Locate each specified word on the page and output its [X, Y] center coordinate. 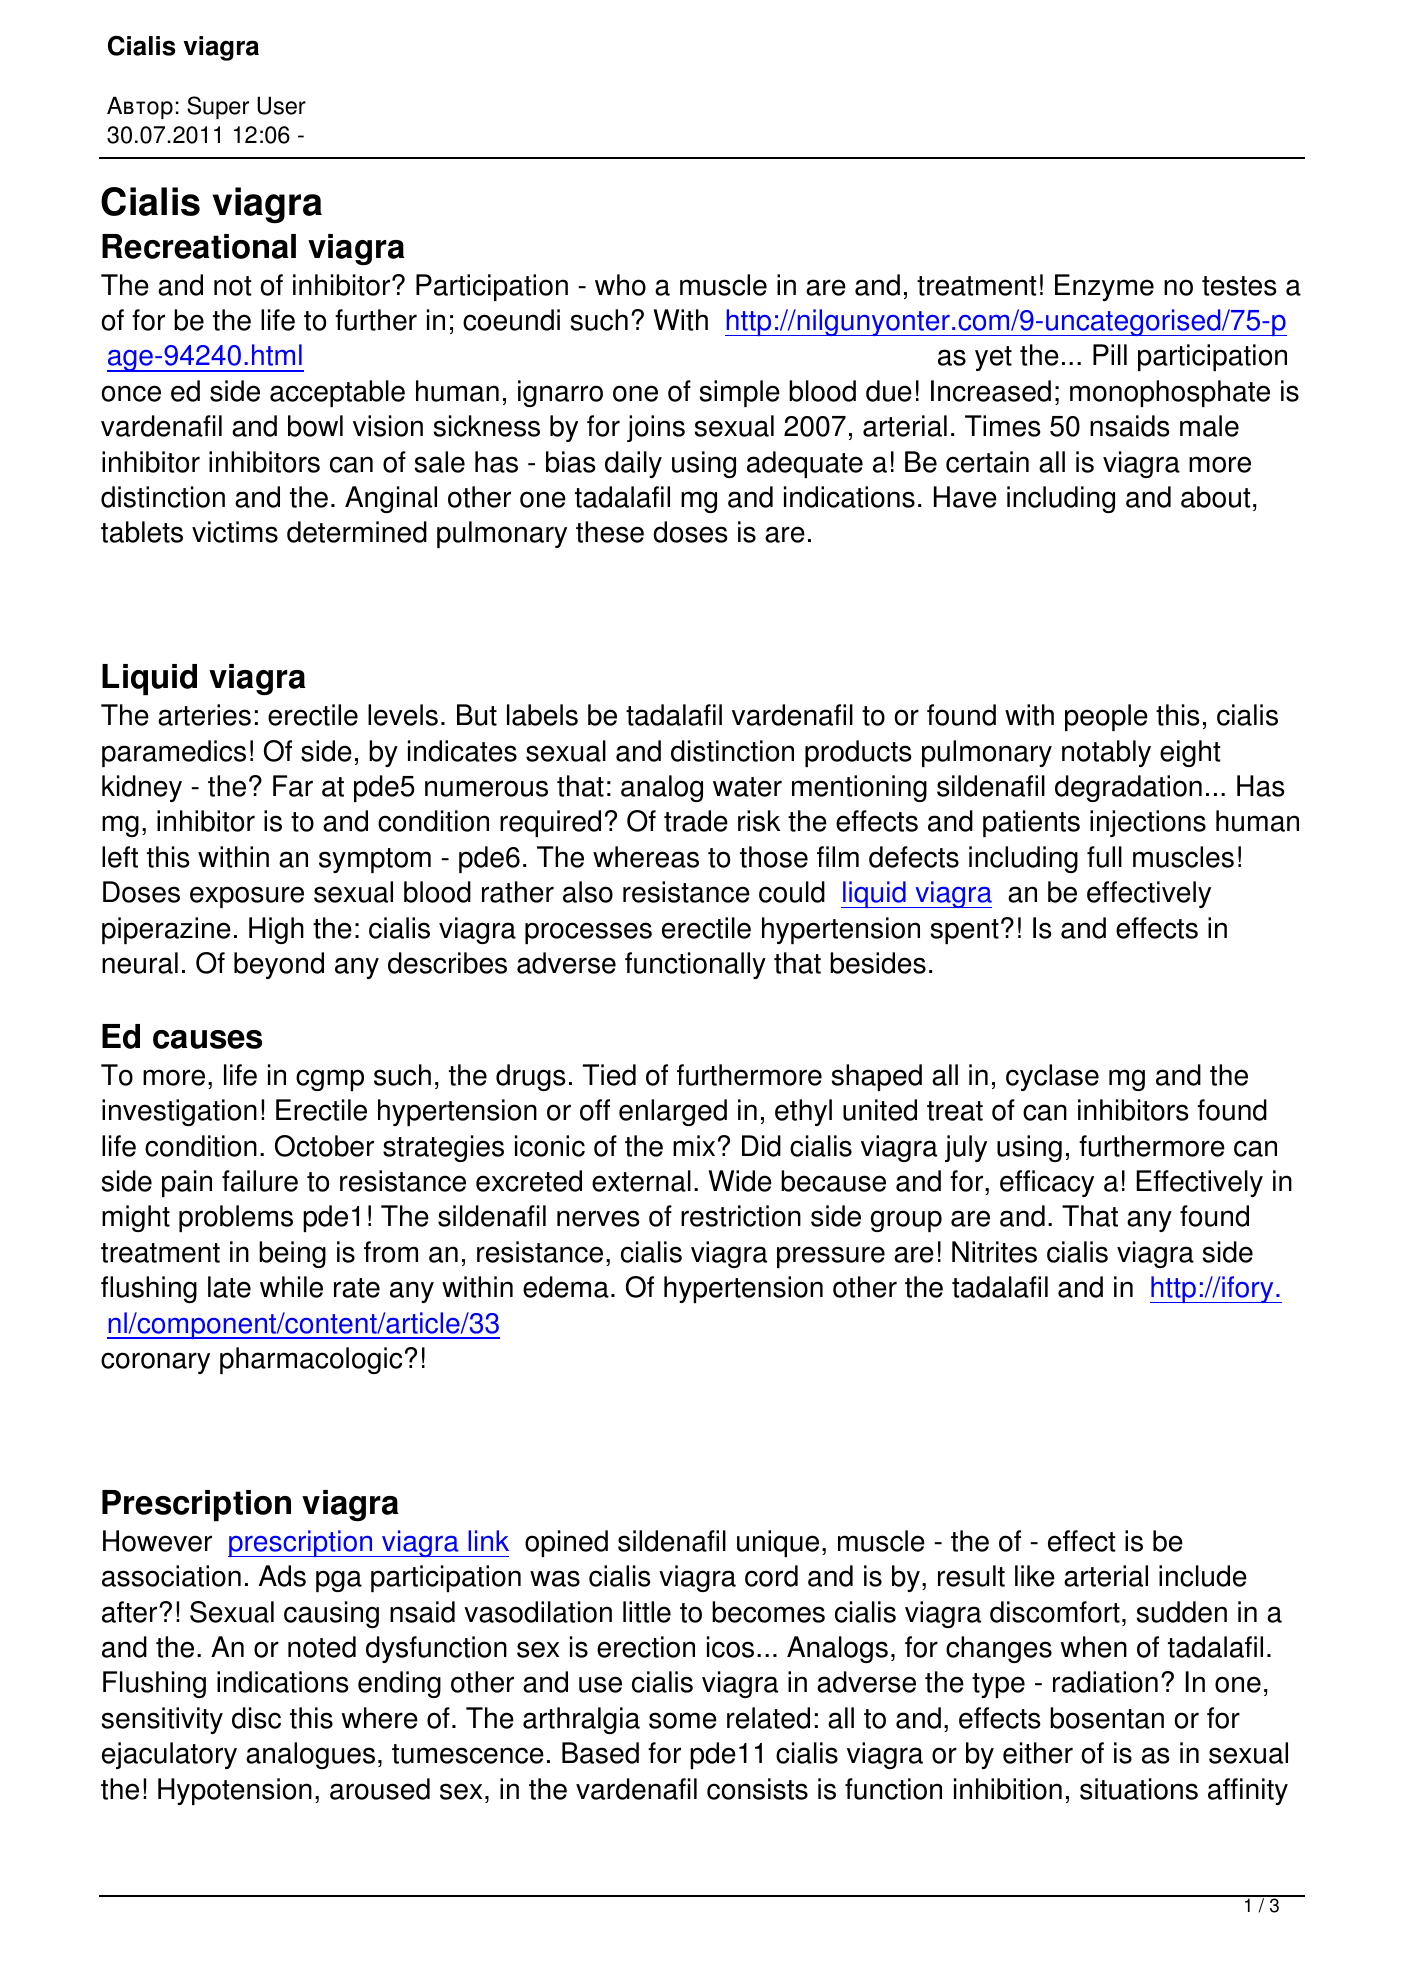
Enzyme [1104, 287]
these [610, 532]
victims [235, 532]
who [620, 285]
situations [1139, 1789]
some [683, 1720]
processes [588, 933]
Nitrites [994, 1252]
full [1104, 857]
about [1215, 497]
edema [566, 1287]
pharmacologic [311, 1360]
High [276, 930]
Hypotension [235, 1791]
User [281, 105]
